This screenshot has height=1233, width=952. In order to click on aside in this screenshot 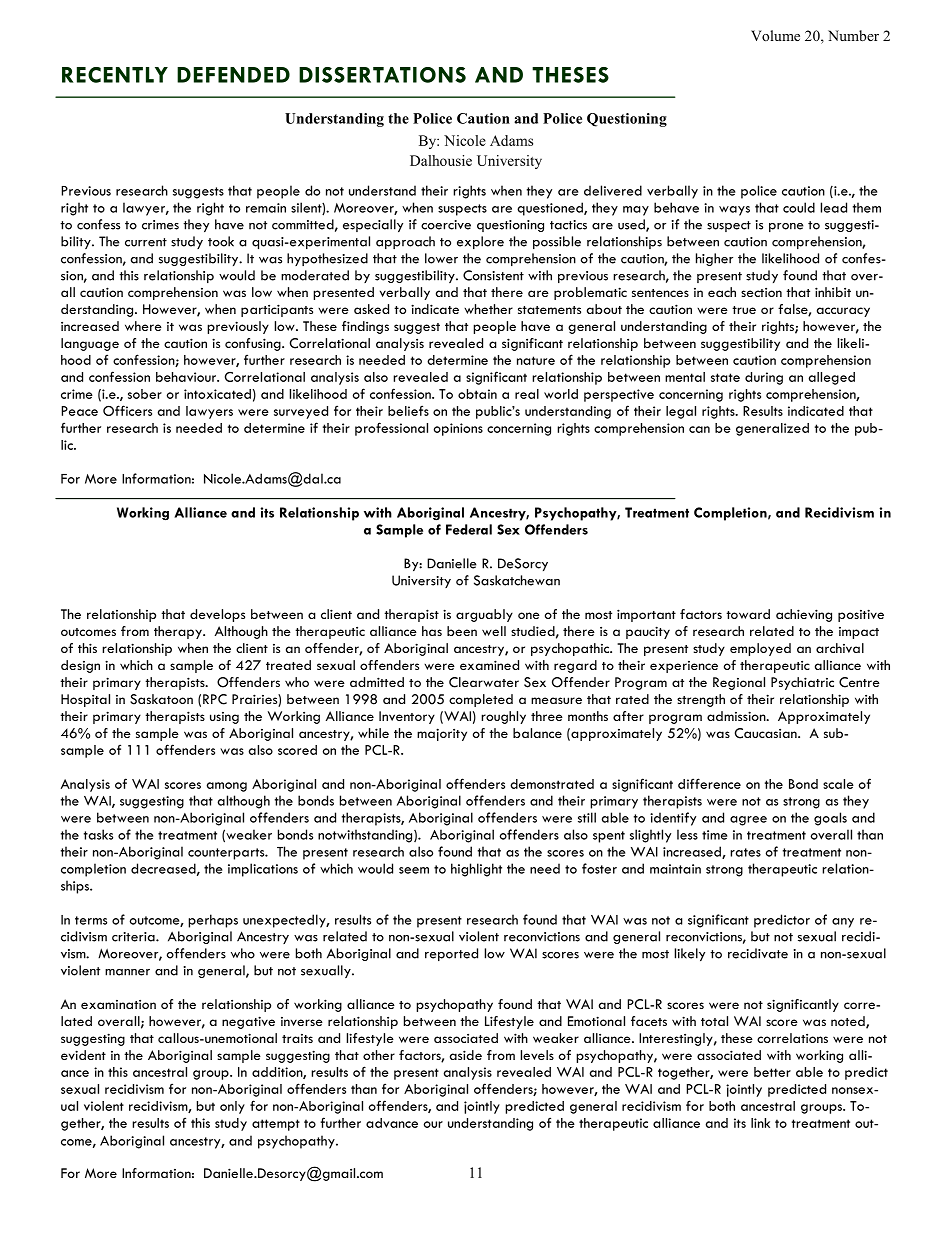, I will do `click(466, 1055)`.
